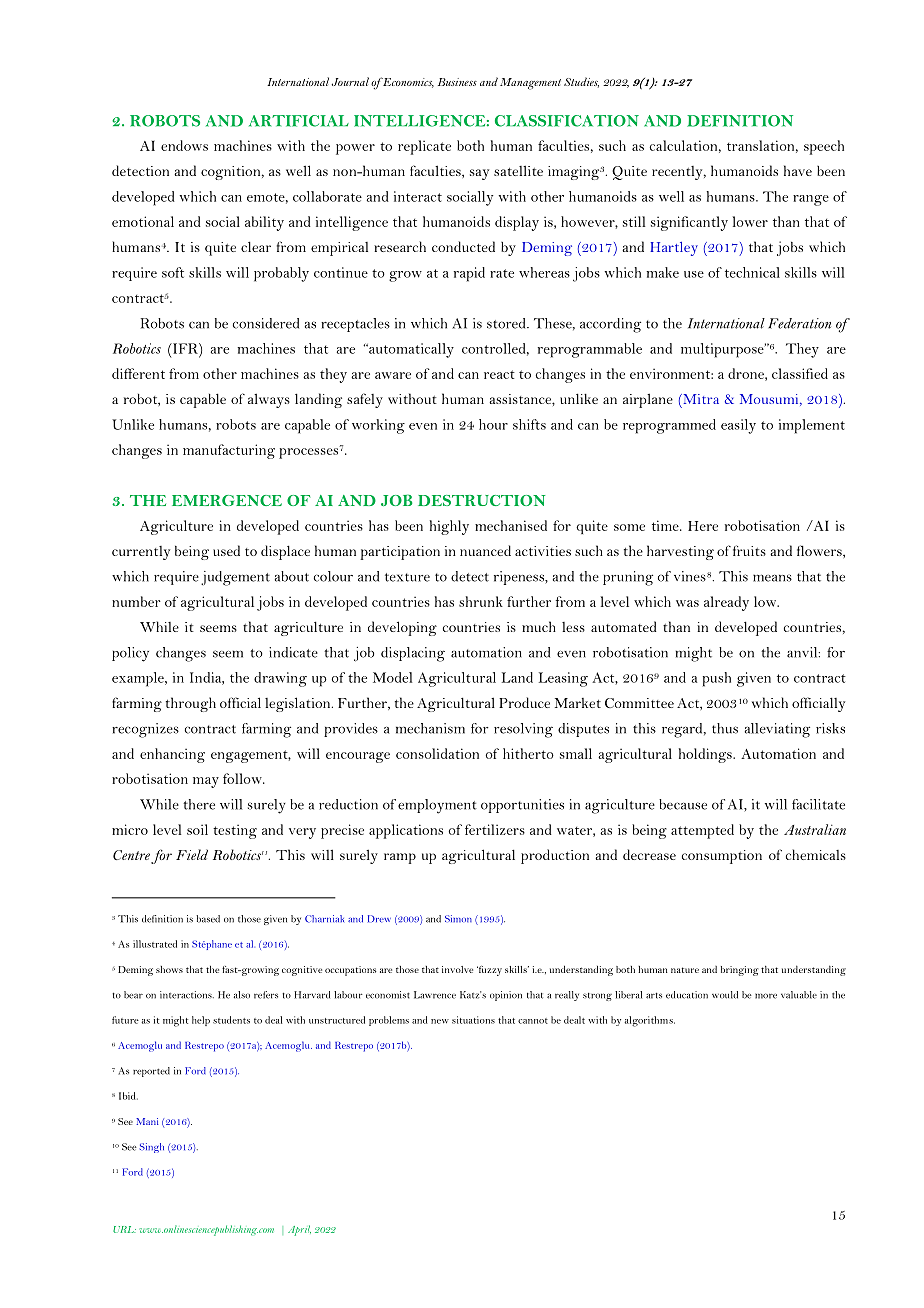 The image size is (924, 1308). What do you see at coordinates (481, 500) in the document?
I see `DESTRUCTION` at bounding box center [481, 500].
